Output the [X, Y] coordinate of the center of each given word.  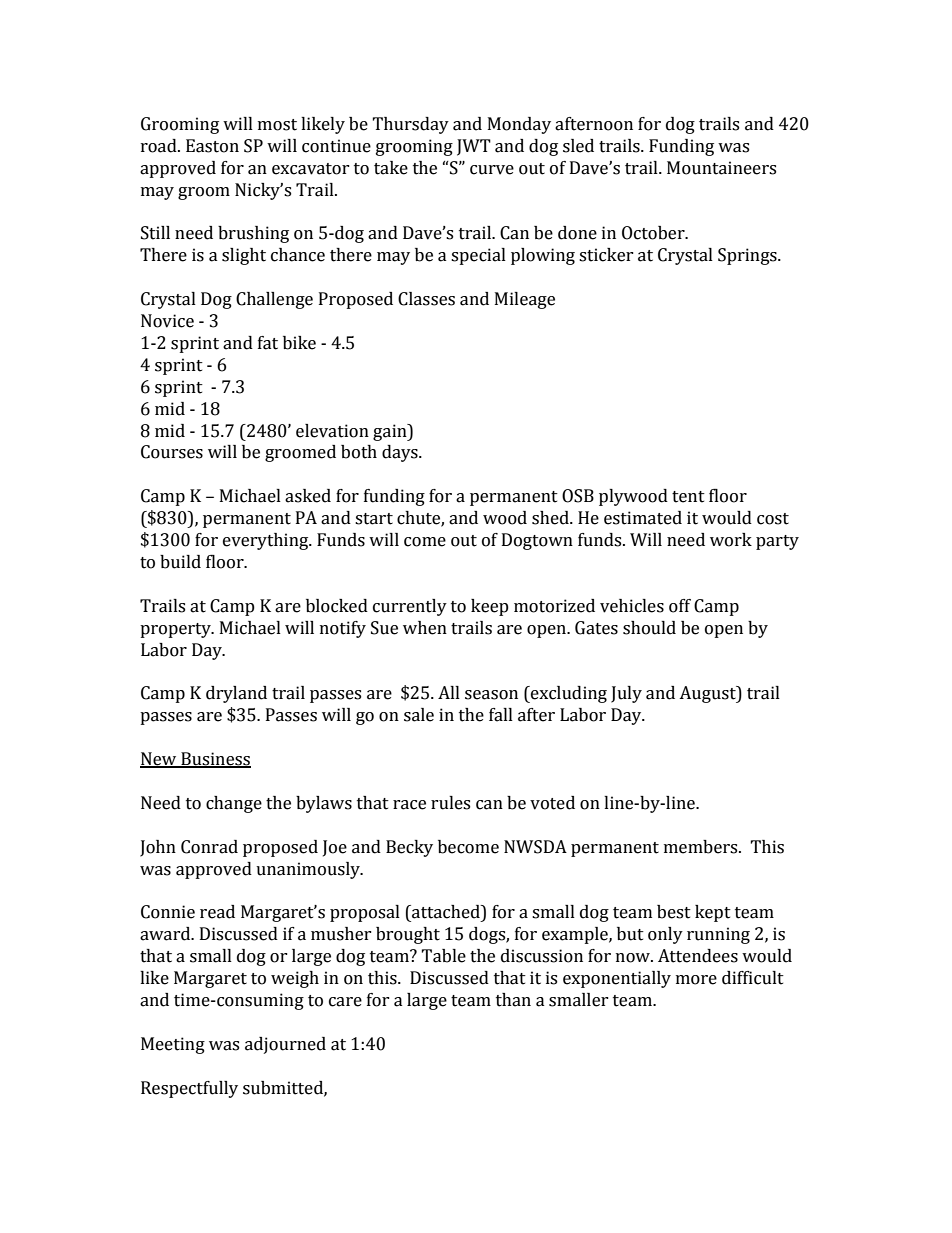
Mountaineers [721, 168]
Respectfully [189, 1089]
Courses [172, 452]
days [401, 453]
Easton [212, 146]
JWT [474, 147]
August [708, 694]
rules [450, 803]
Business [215, 760]
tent [688, 497]
